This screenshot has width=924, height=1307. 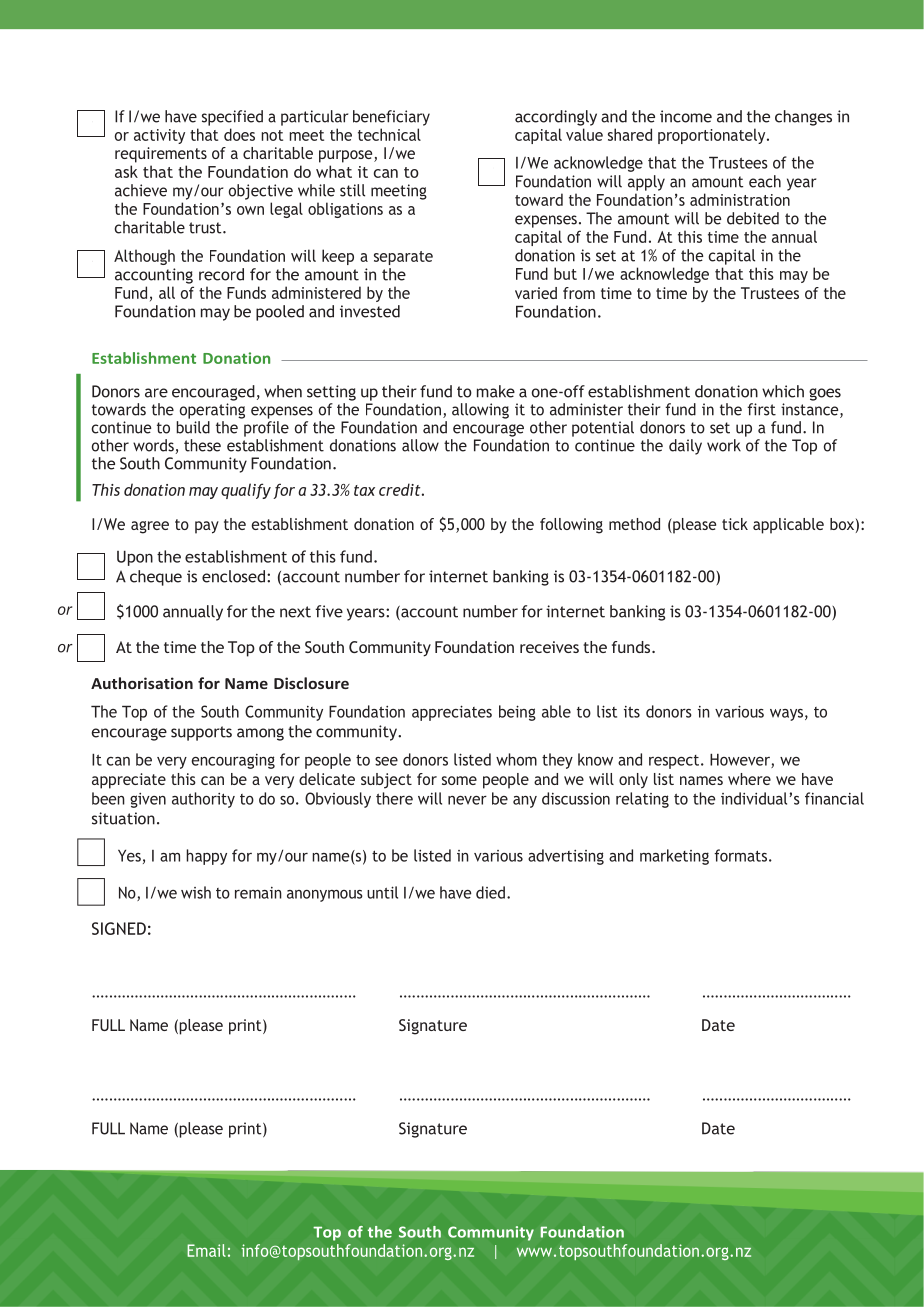 I want to click on technical, so click(x=389, y=134).
